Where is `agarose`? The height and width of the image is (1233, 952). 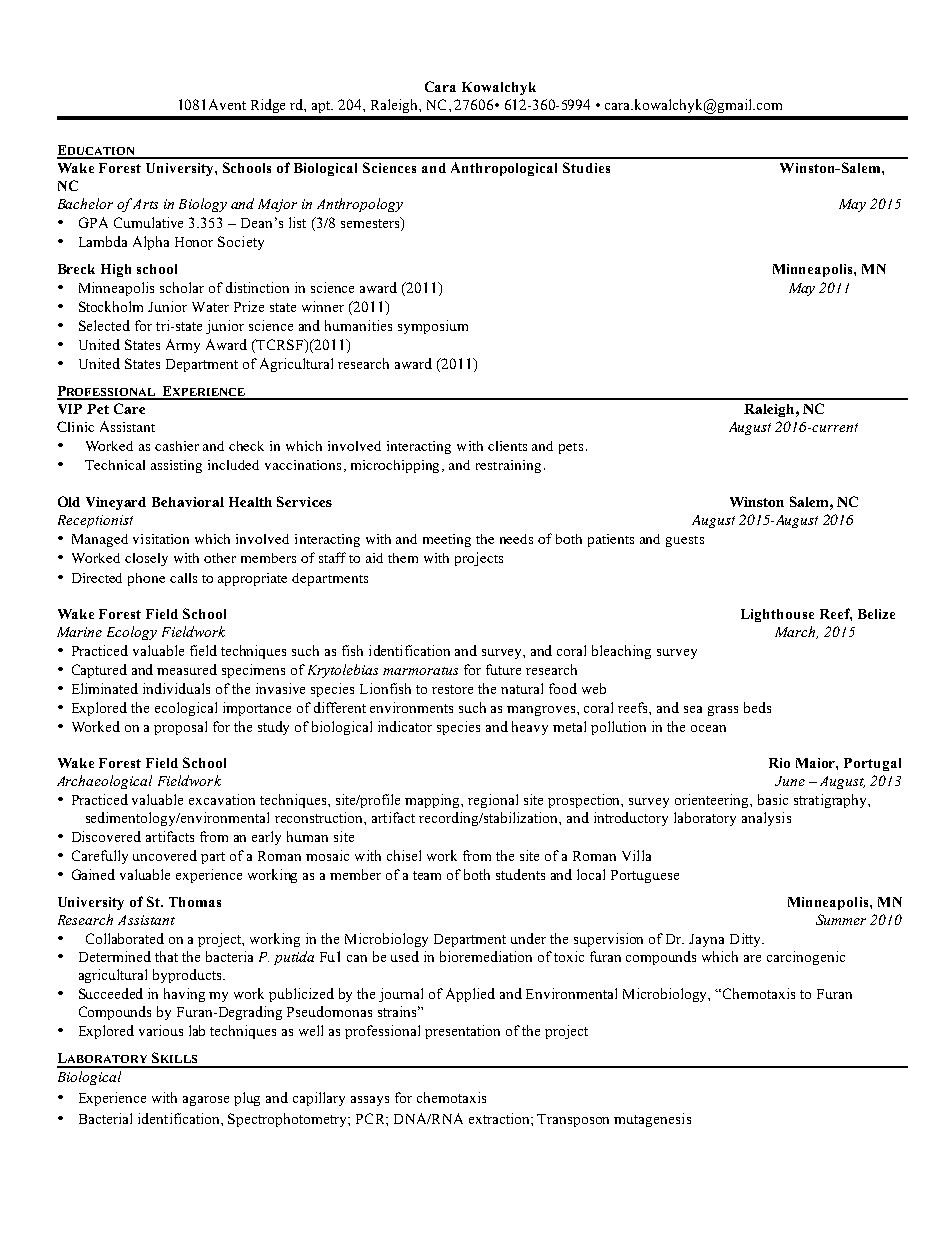 agarose is located at coordinates (206, 1101).
